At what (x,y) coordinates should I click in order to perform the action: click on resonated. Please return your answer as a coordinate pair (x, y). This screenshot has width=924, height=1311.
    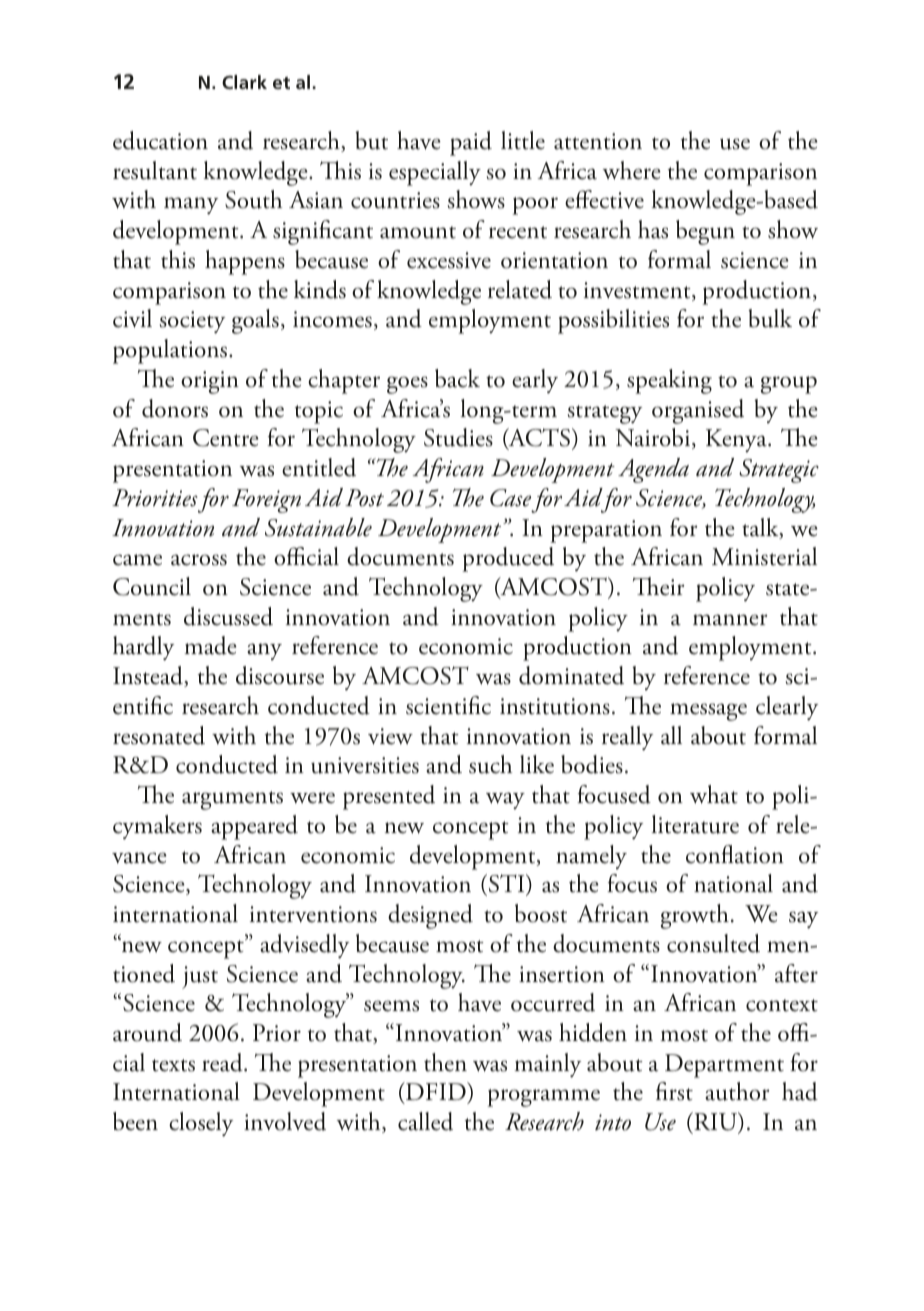
    Looking at the image, I should click on (159, 735).
